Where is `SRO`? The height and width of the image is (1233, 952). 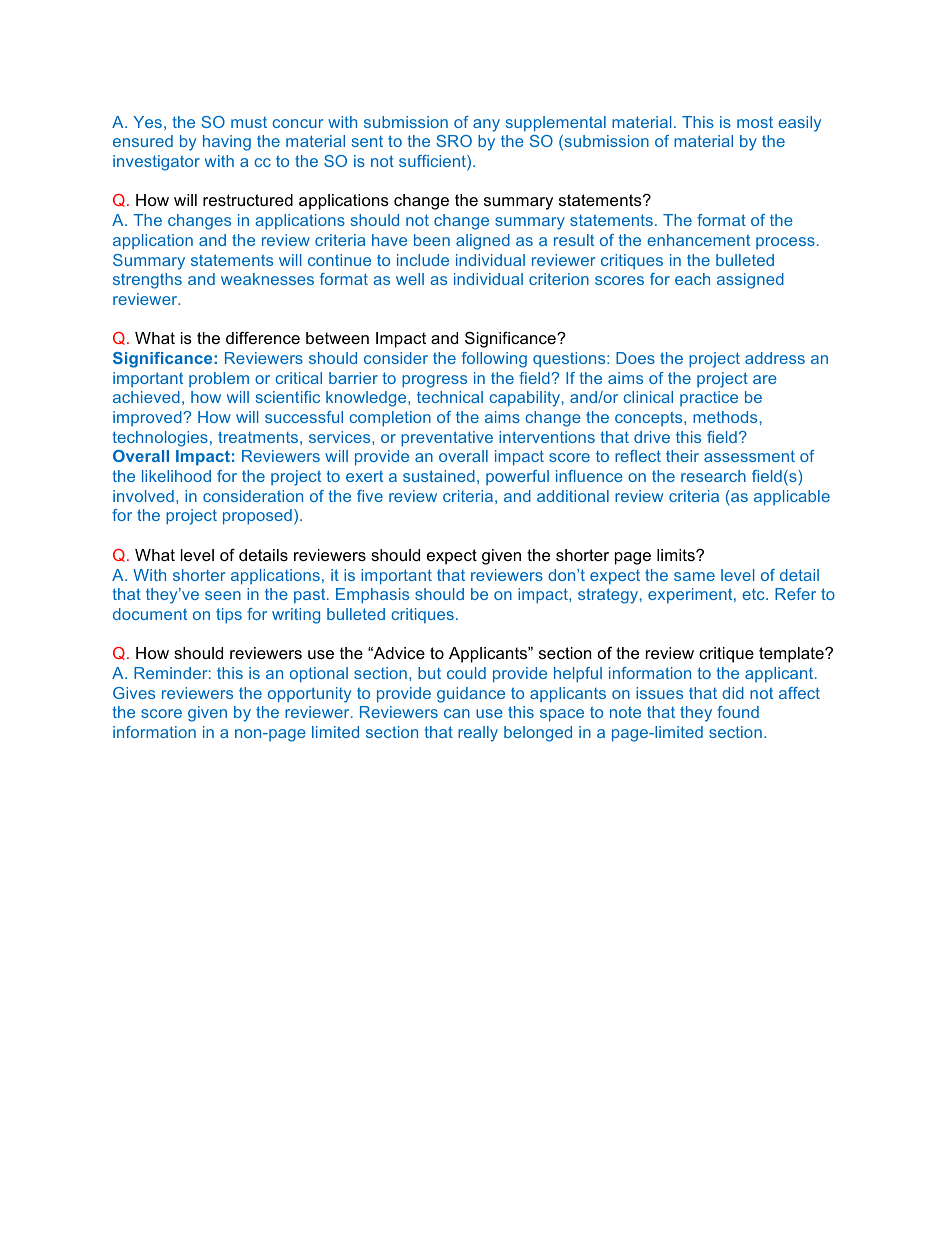 SRO is located at coordinates (454, 141).
